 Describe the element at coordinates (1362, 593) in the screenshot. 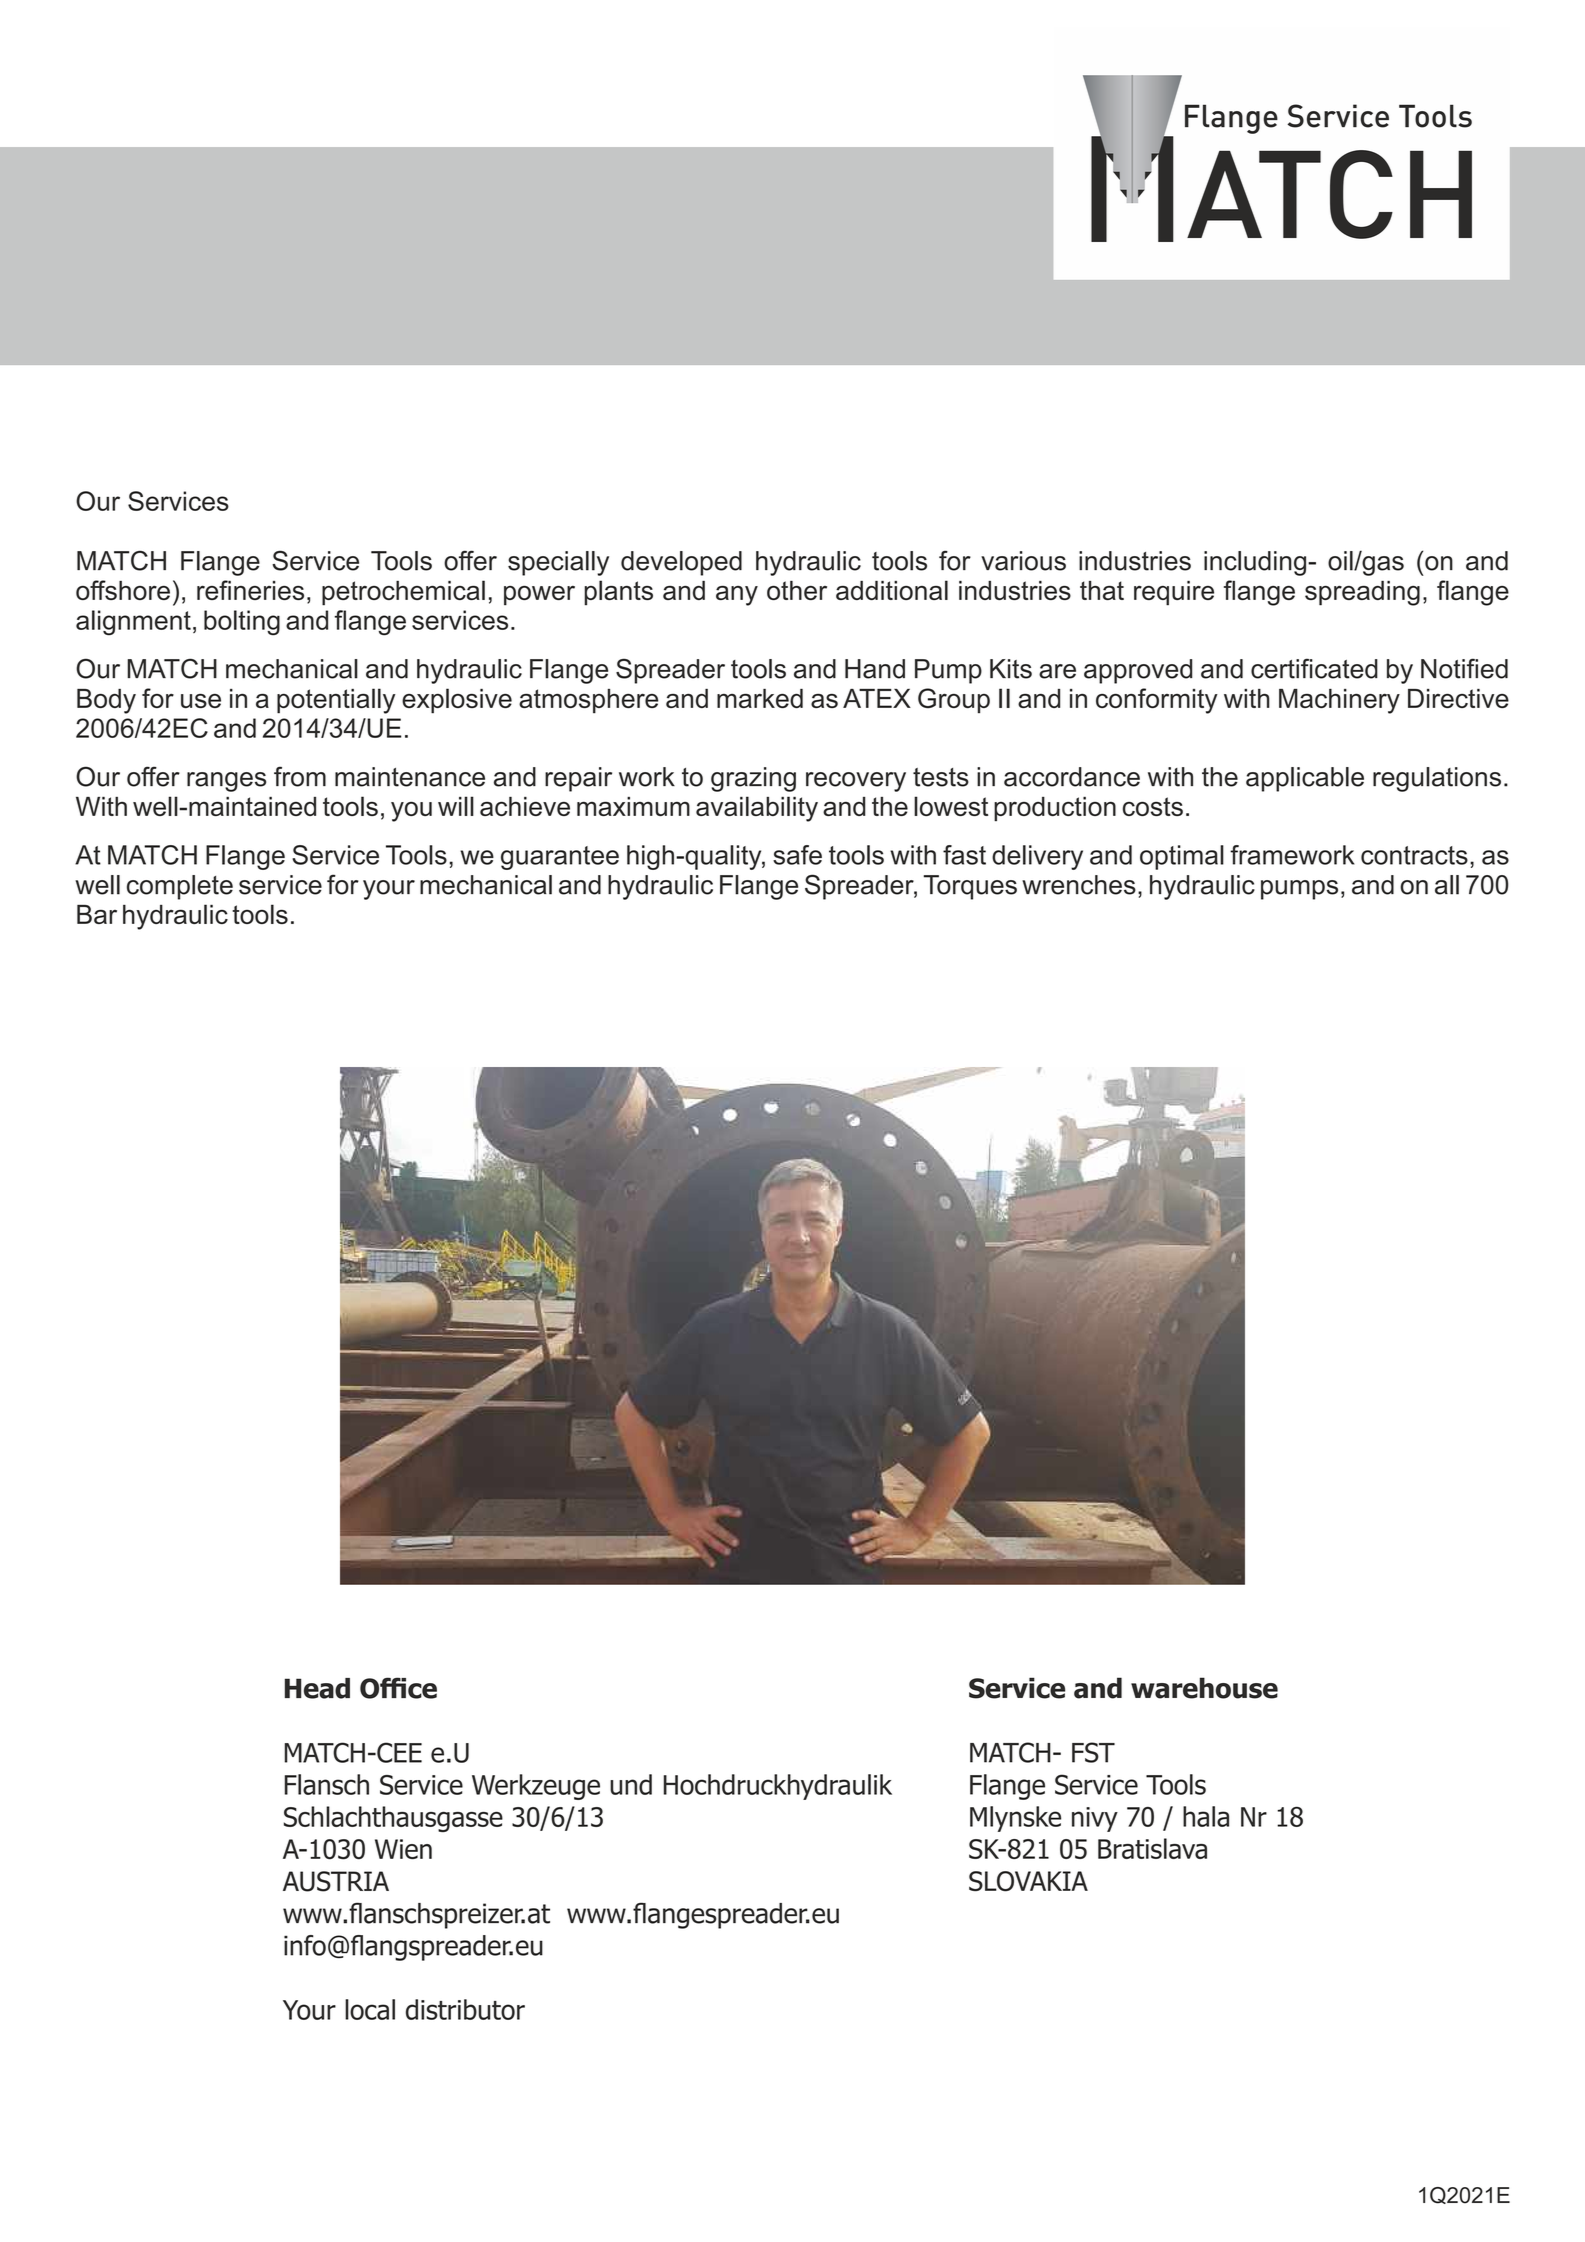

I see `spreading` at that location.
